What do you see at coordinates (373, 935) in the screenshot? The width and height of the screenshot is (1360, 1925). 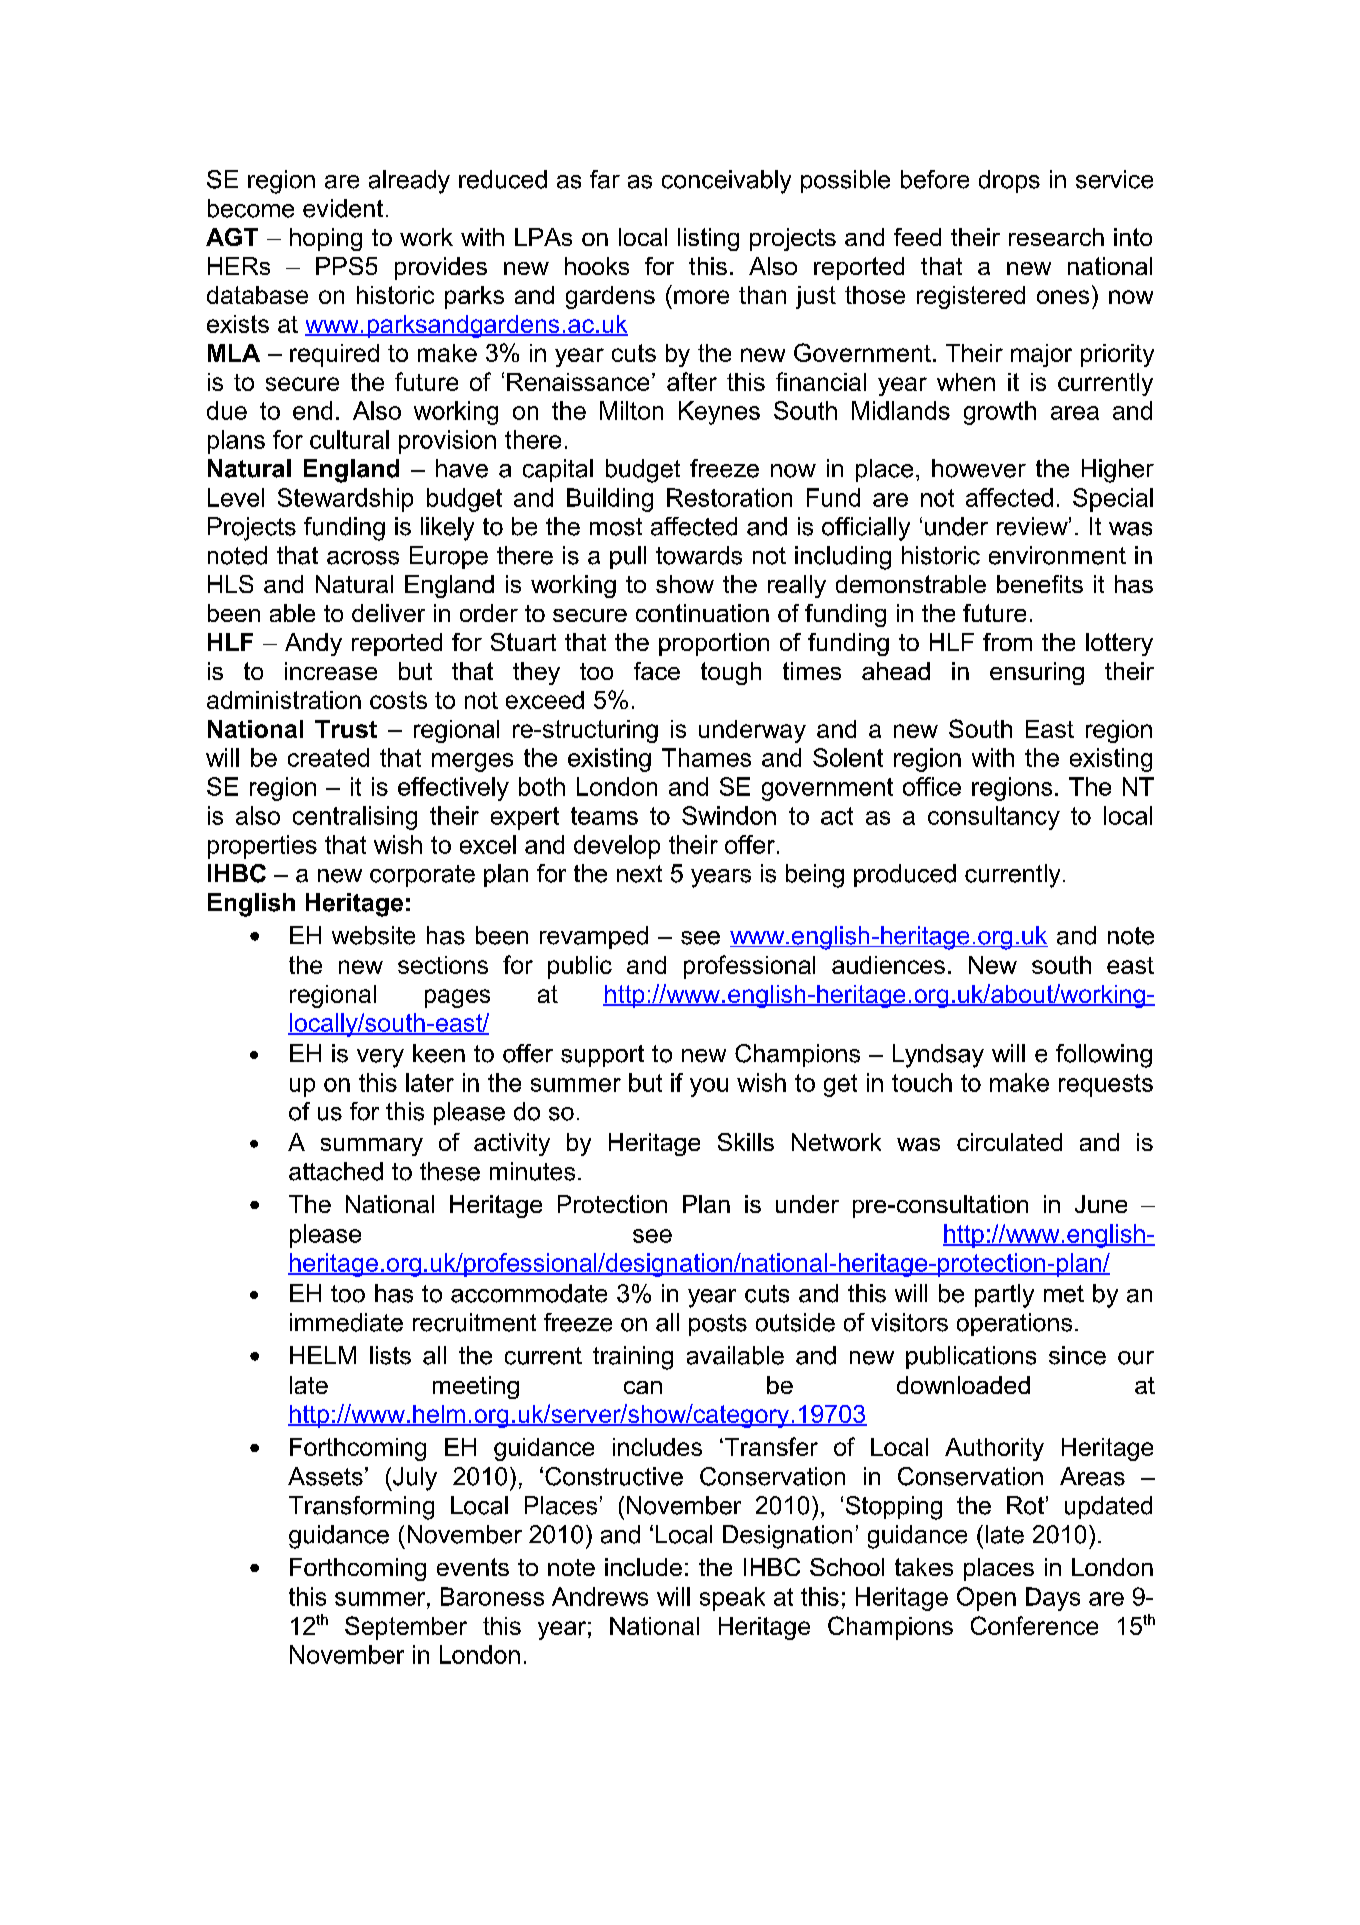 I see `website` at bounding box center [373, 935].
